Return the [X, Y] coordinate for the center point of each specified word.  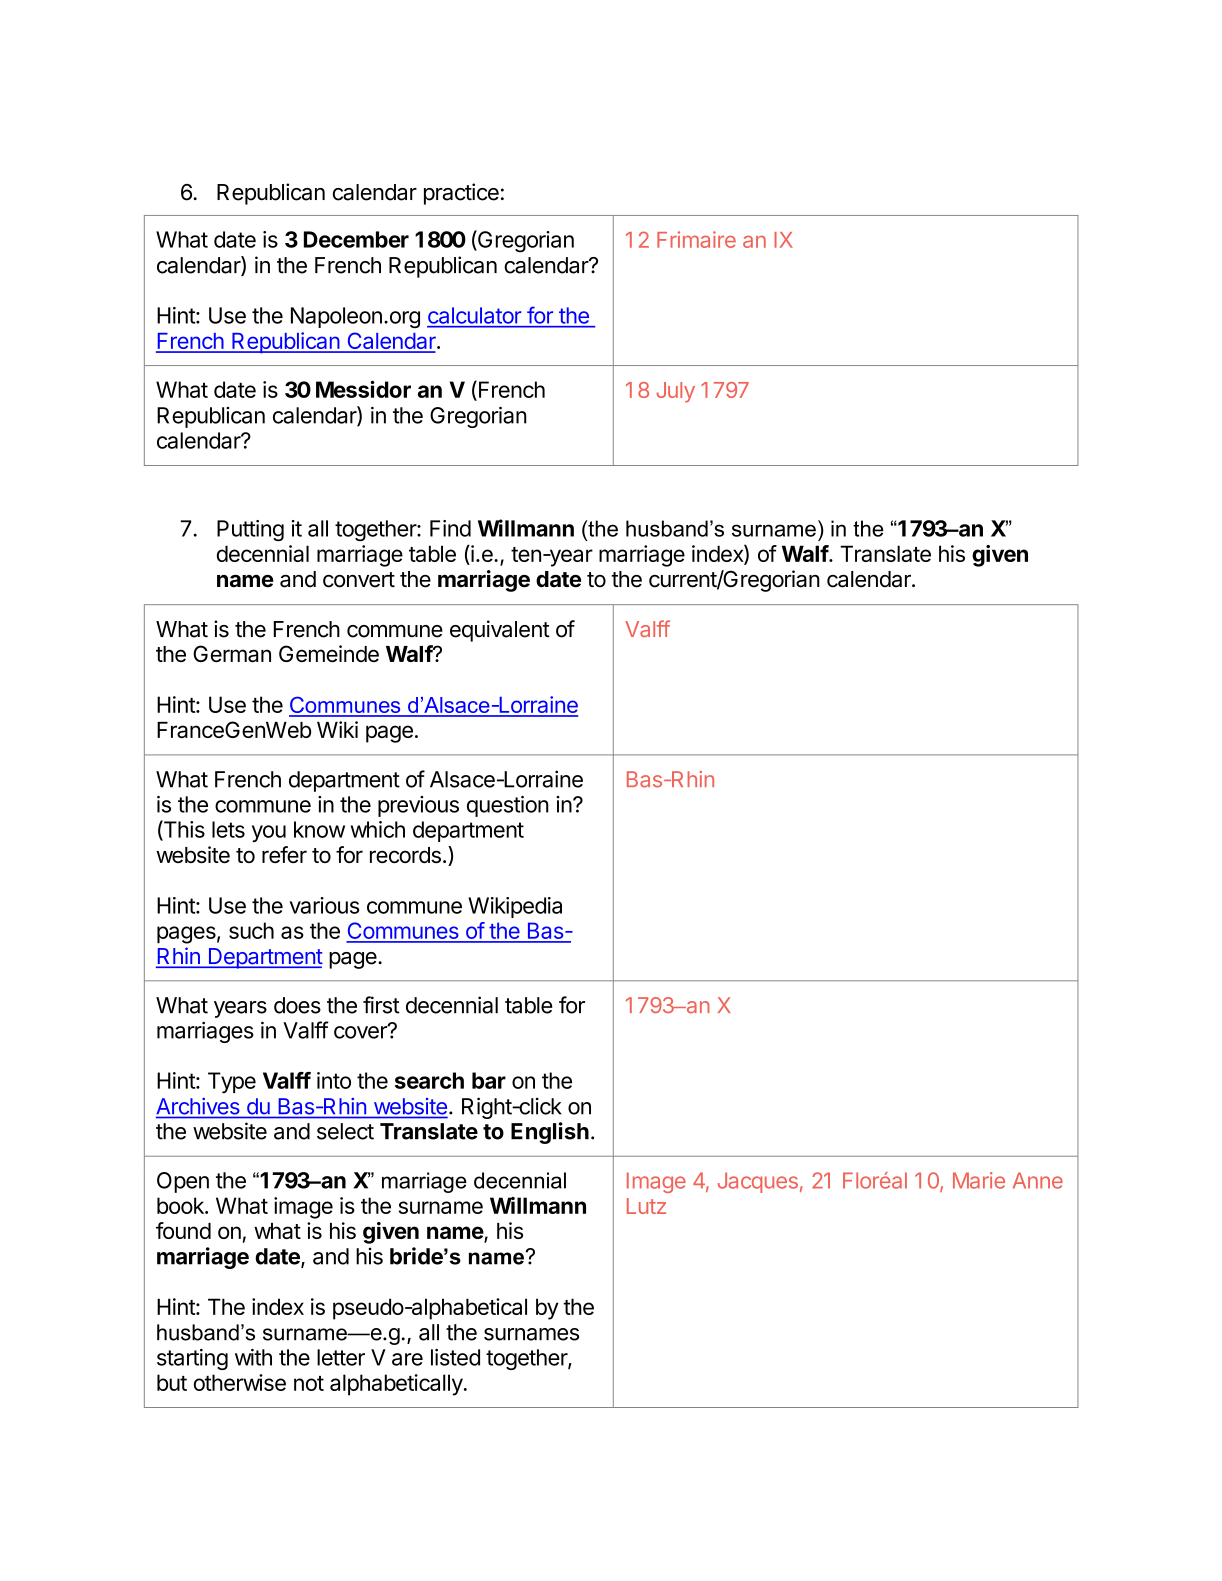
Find [450, 528]
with [253, 1357]
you [269, 833]
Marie [979, 1180]
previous [418, 806]
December [356, 239]
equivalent [500, 631]
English [550, 1133]
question [508, 806]
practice [461, 194]
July [675, 392]
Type [232, 1083]
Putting [250, 530]
